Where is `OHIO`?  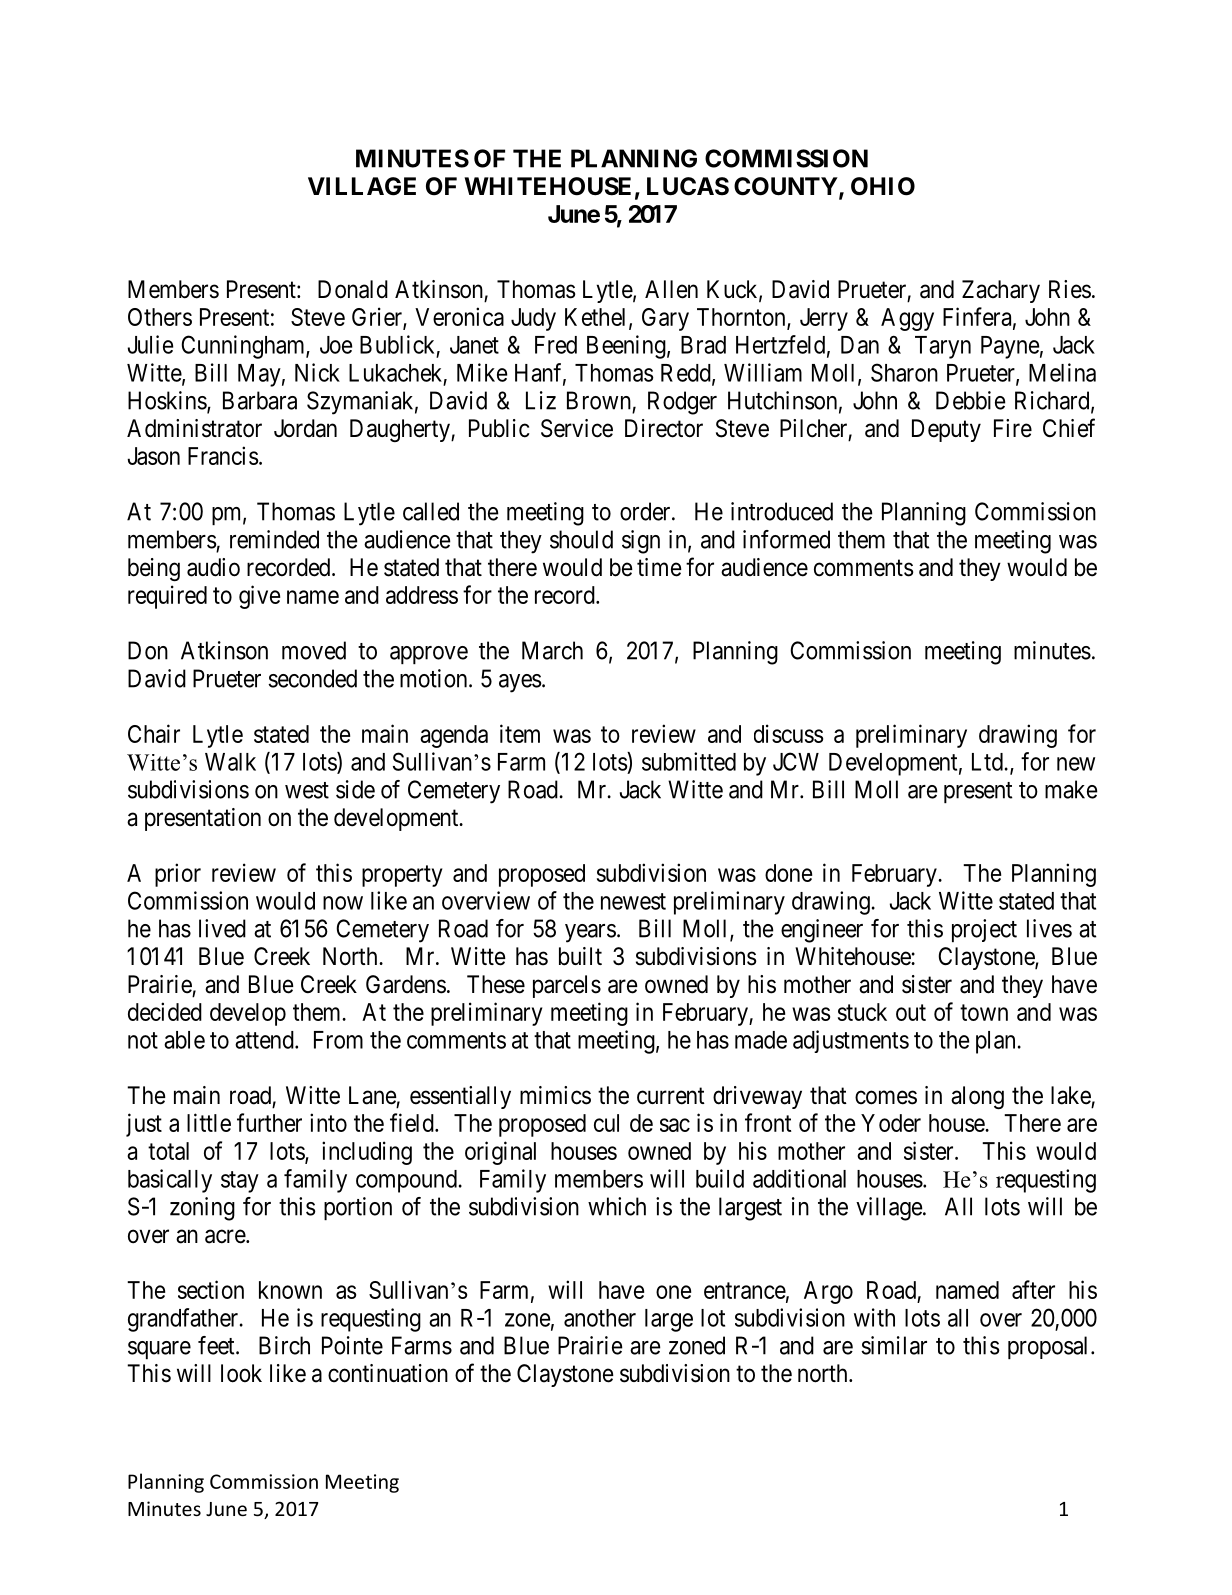
OHIO is located at coordinates (883, 186).
